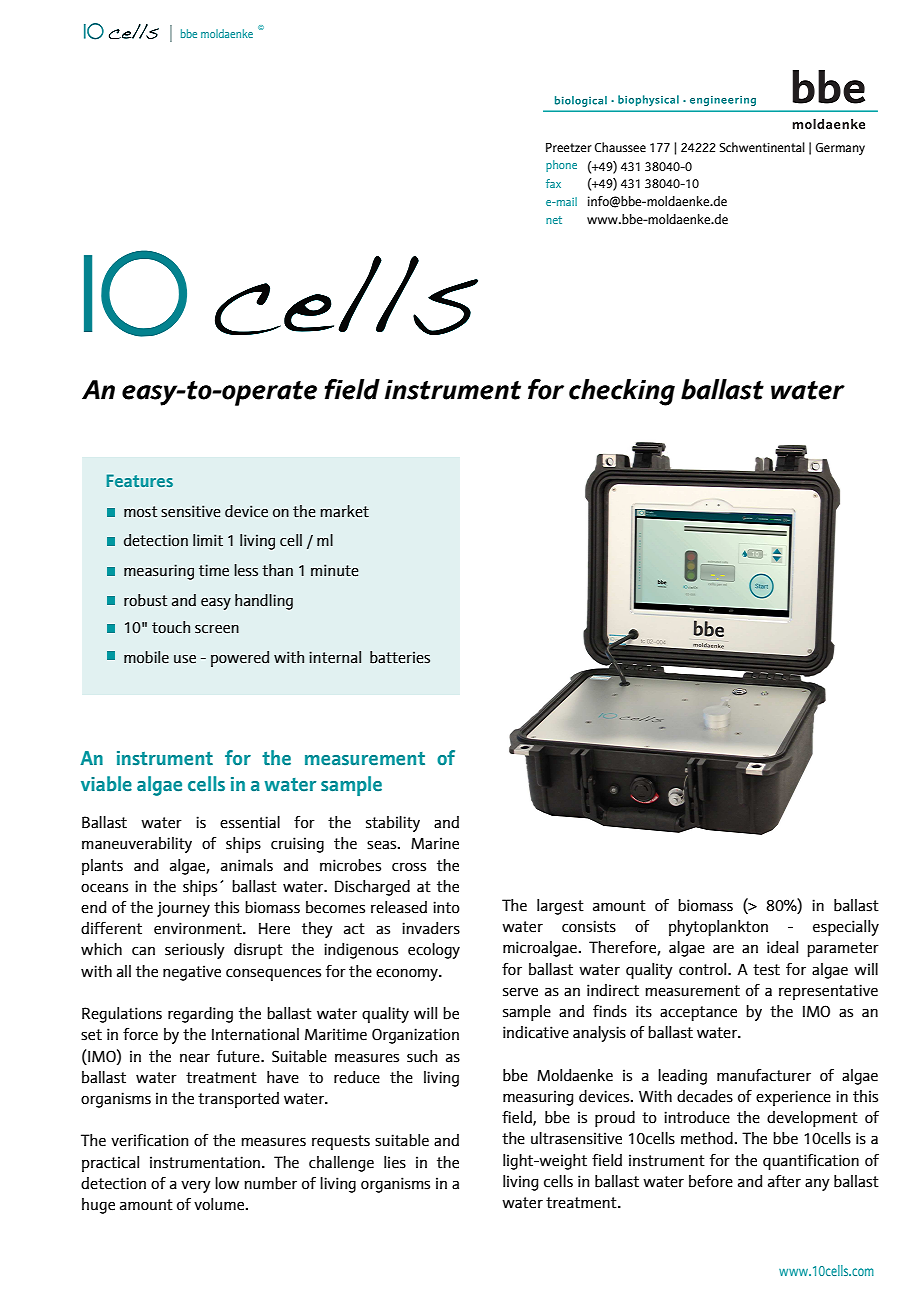  What do you see at coordinates (840, 149) in the screenshot?
I see `Germany` at bounding box center [840, 149].
